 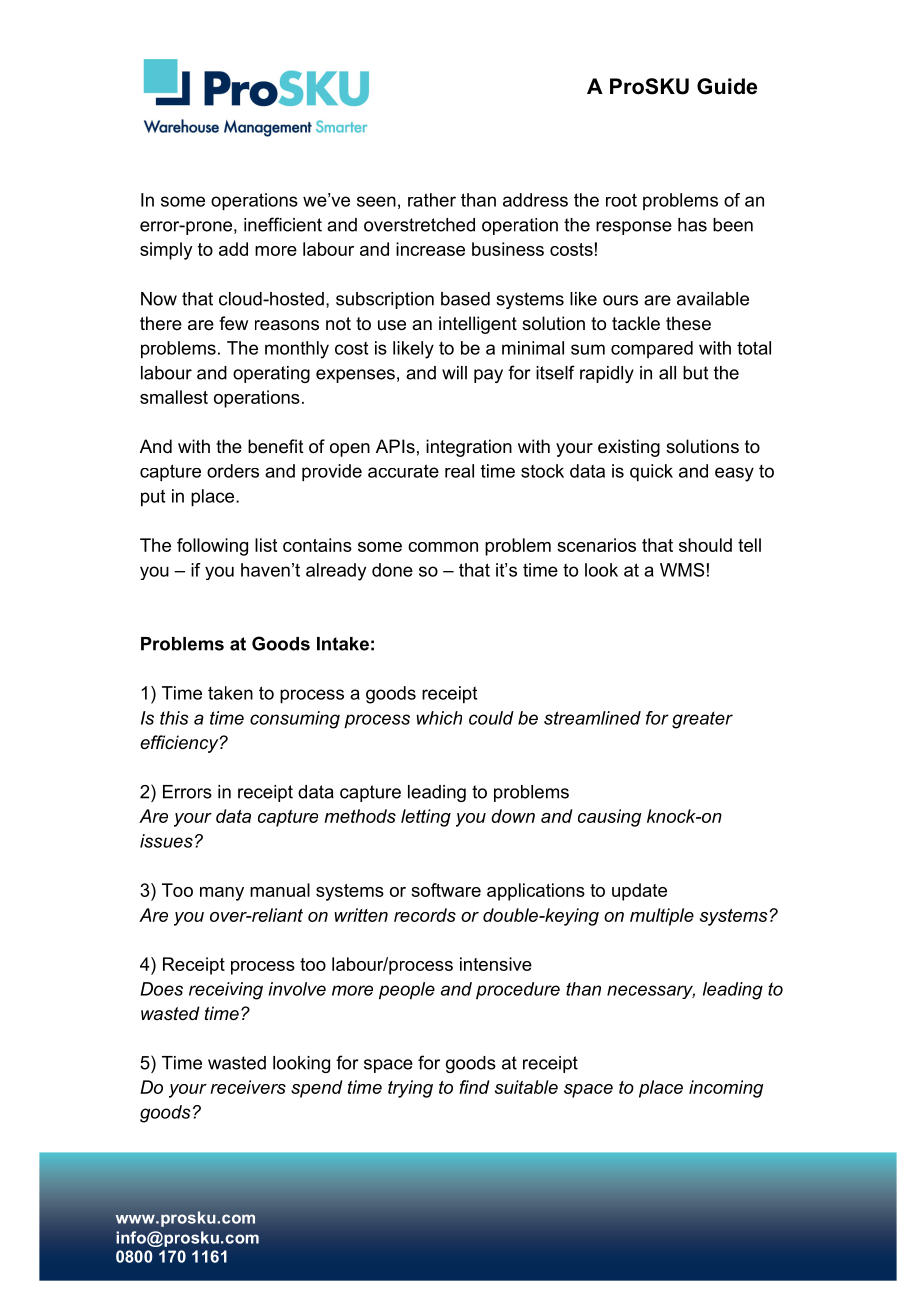 I want to click on incoming, so click(x=726, y=1089).
